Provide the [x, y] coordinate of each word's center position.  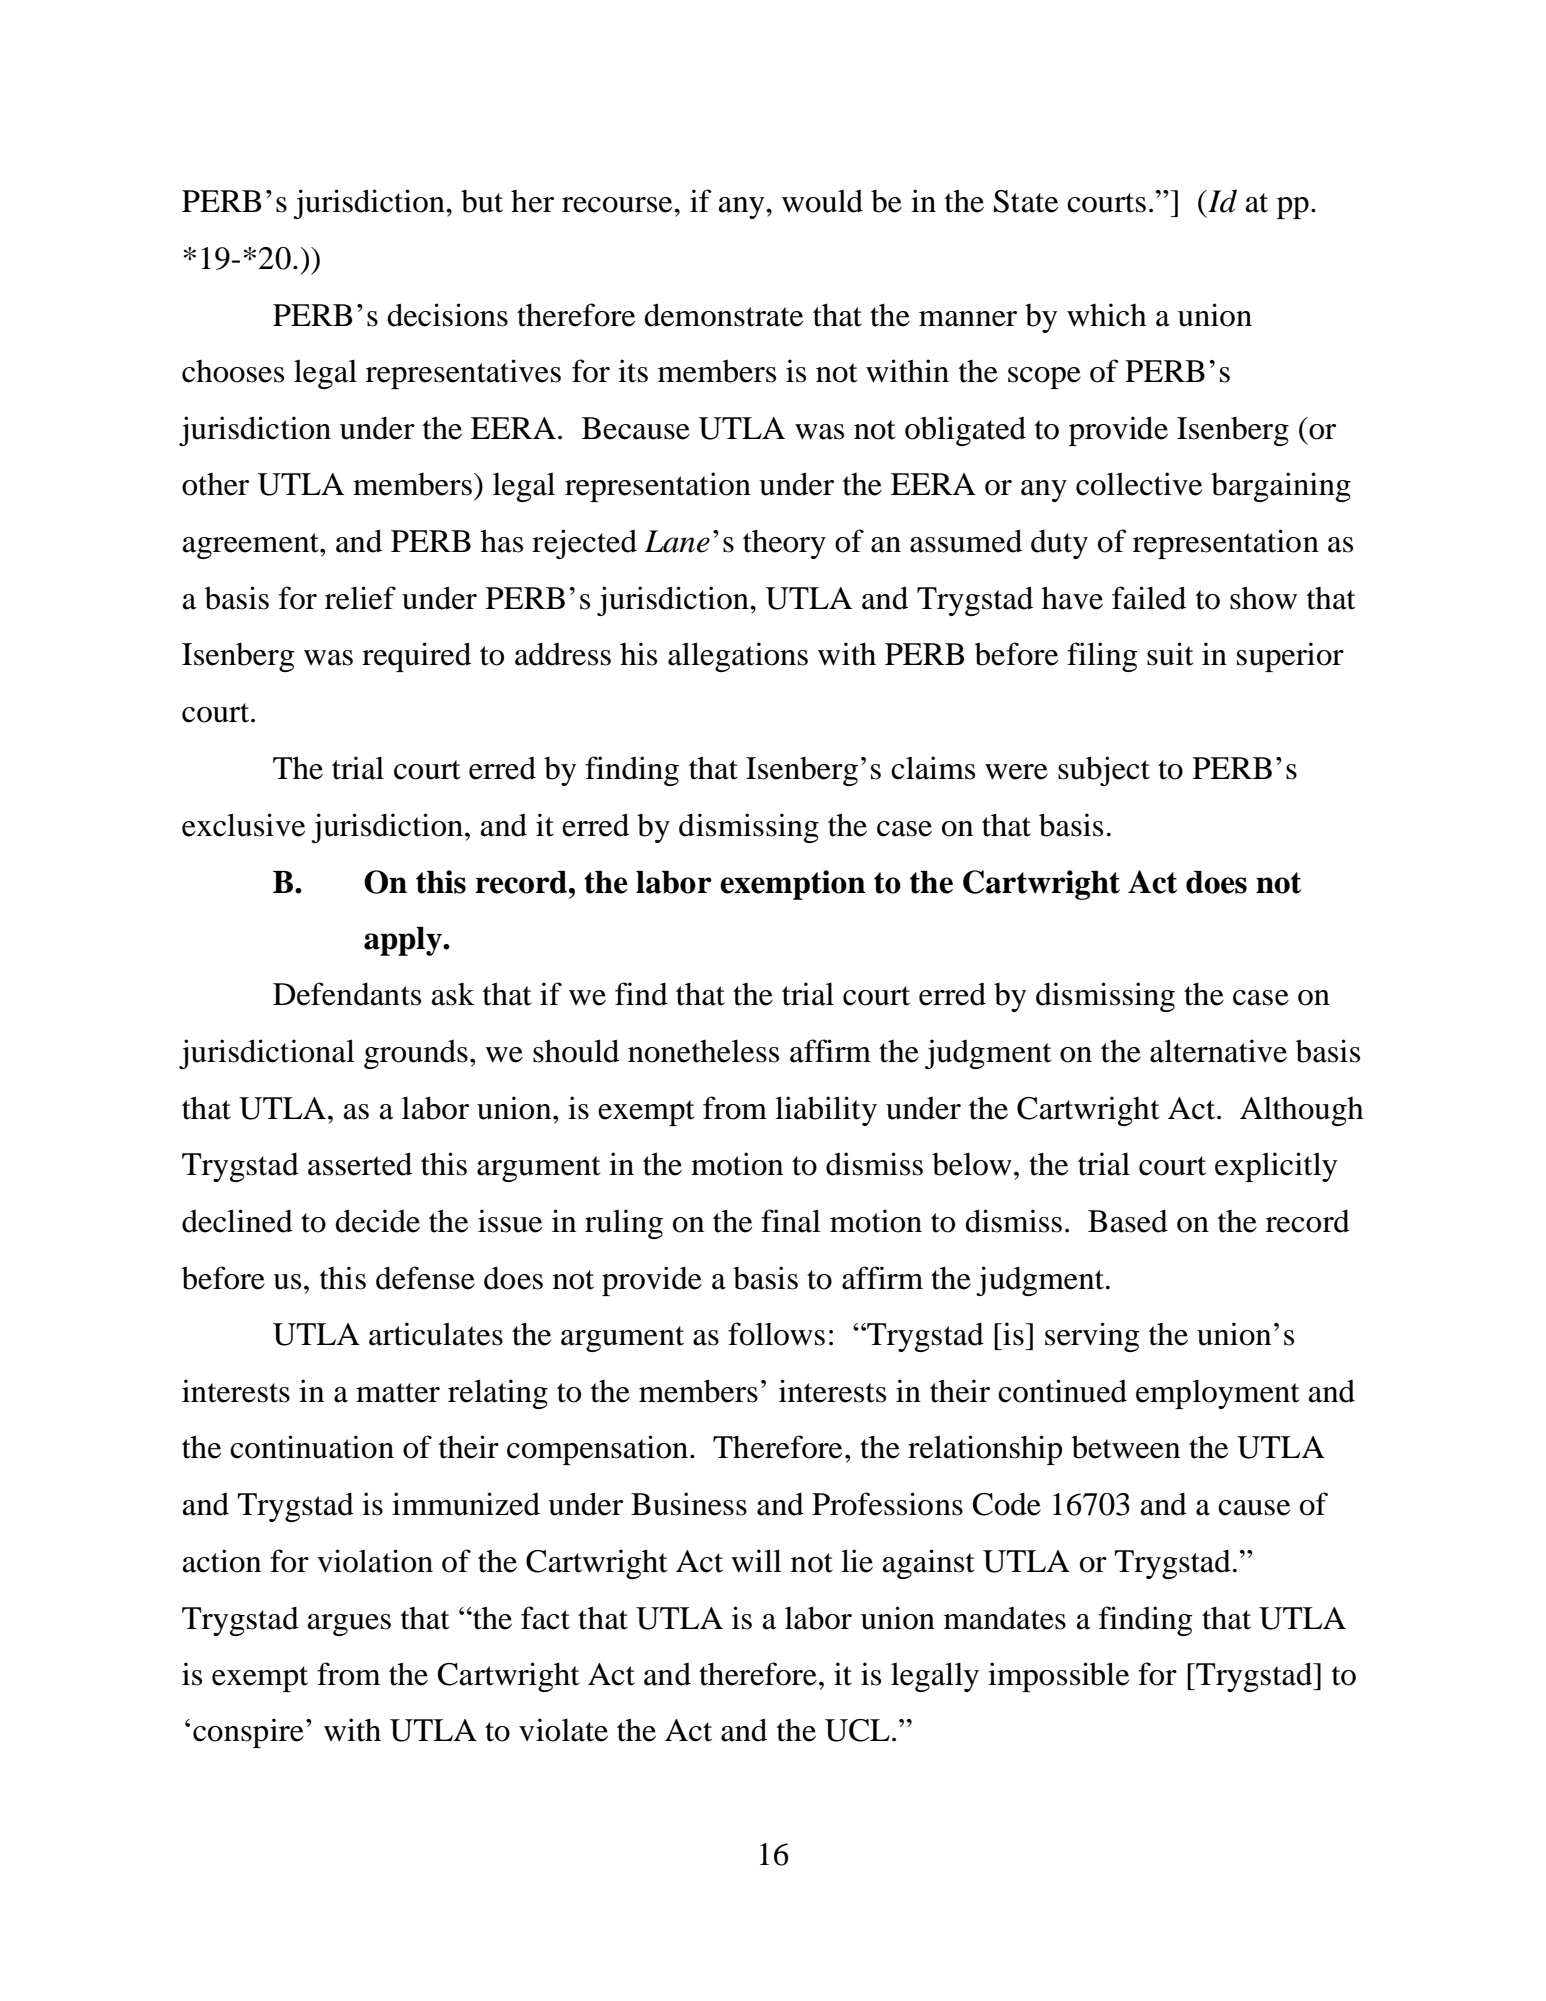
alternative [1218, 1051]
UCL [857, 1730]
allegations [738, 657]
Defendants [347, 994]
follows [776, 1334]
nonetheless [703, 1051]
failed [1149, 598]
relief [360, 598]
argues [349, 1625]
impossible [1058, 1677]
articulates [436, 1334]
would [822, 201]
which [1107, 315]
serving [1092, 1337]
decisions [447, 315]
